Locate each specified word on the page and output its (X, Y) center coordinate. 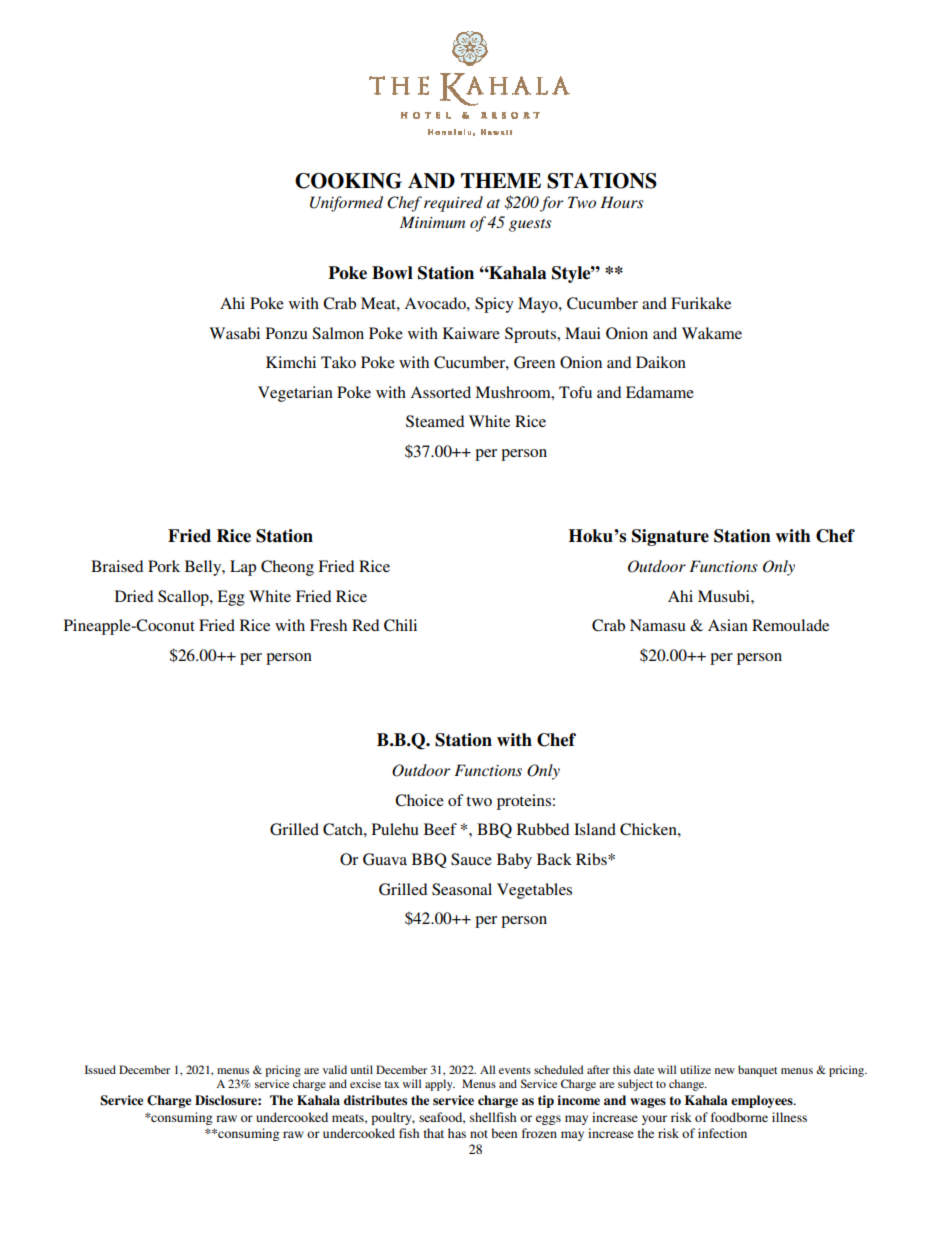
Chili (400, 625)
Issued (100, 1069)
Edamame (660, 392)
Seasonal (462, 889)
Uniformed (346, 204)
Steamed (435, 421)
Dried (134, 596)
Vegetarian (295, 394)
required (453, 204)
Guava (385, 859)
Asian (728, 625)
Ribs (592, 859)
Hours (622, 202)
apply (440, 1085)
